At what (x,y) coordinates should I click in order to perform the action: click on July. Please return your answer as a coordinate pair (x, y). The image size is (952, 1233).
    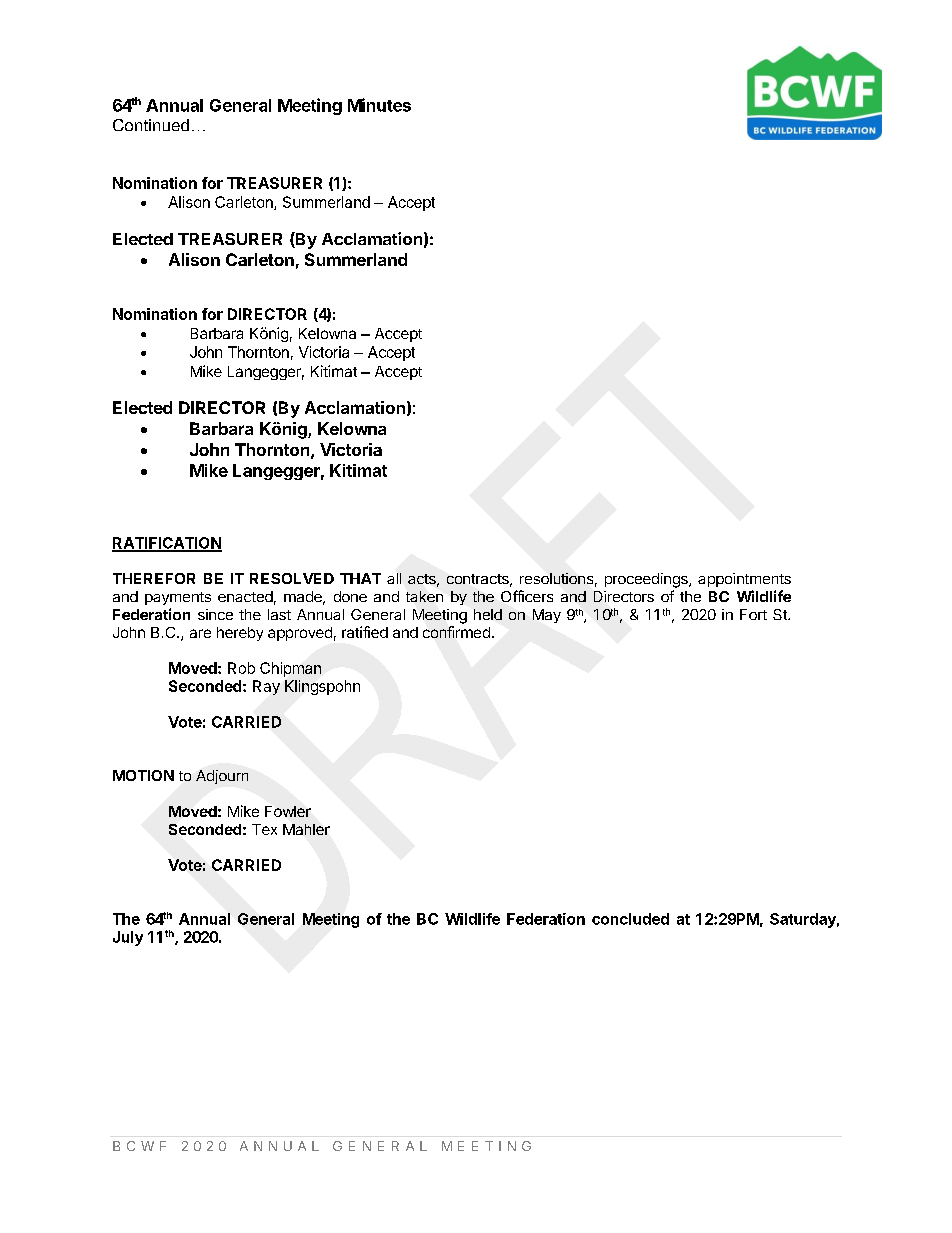
    Looking at the image, I should click on (128, 938).
